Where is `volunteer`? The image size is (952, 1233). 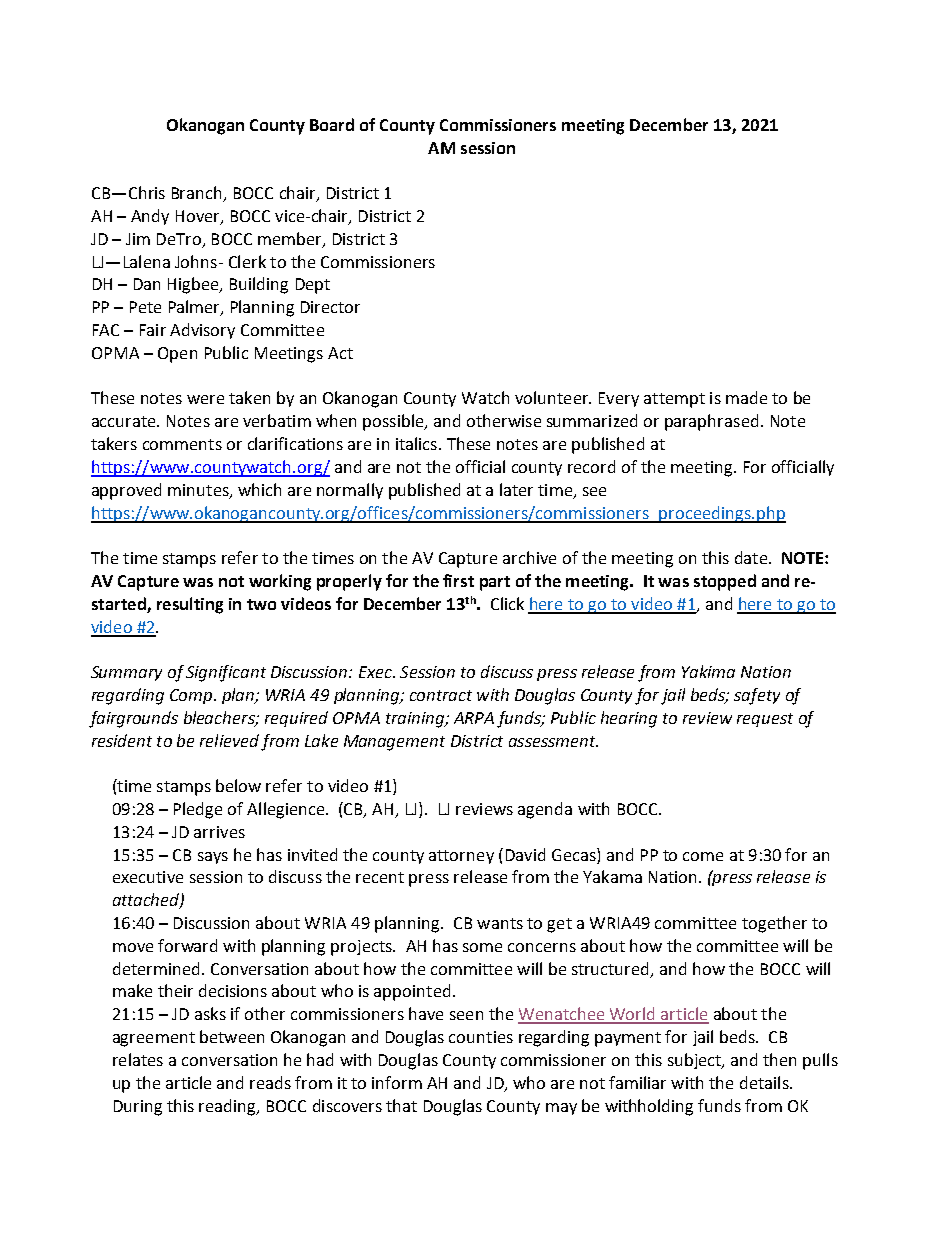 volunteer is located at coordinates (553, 397).
